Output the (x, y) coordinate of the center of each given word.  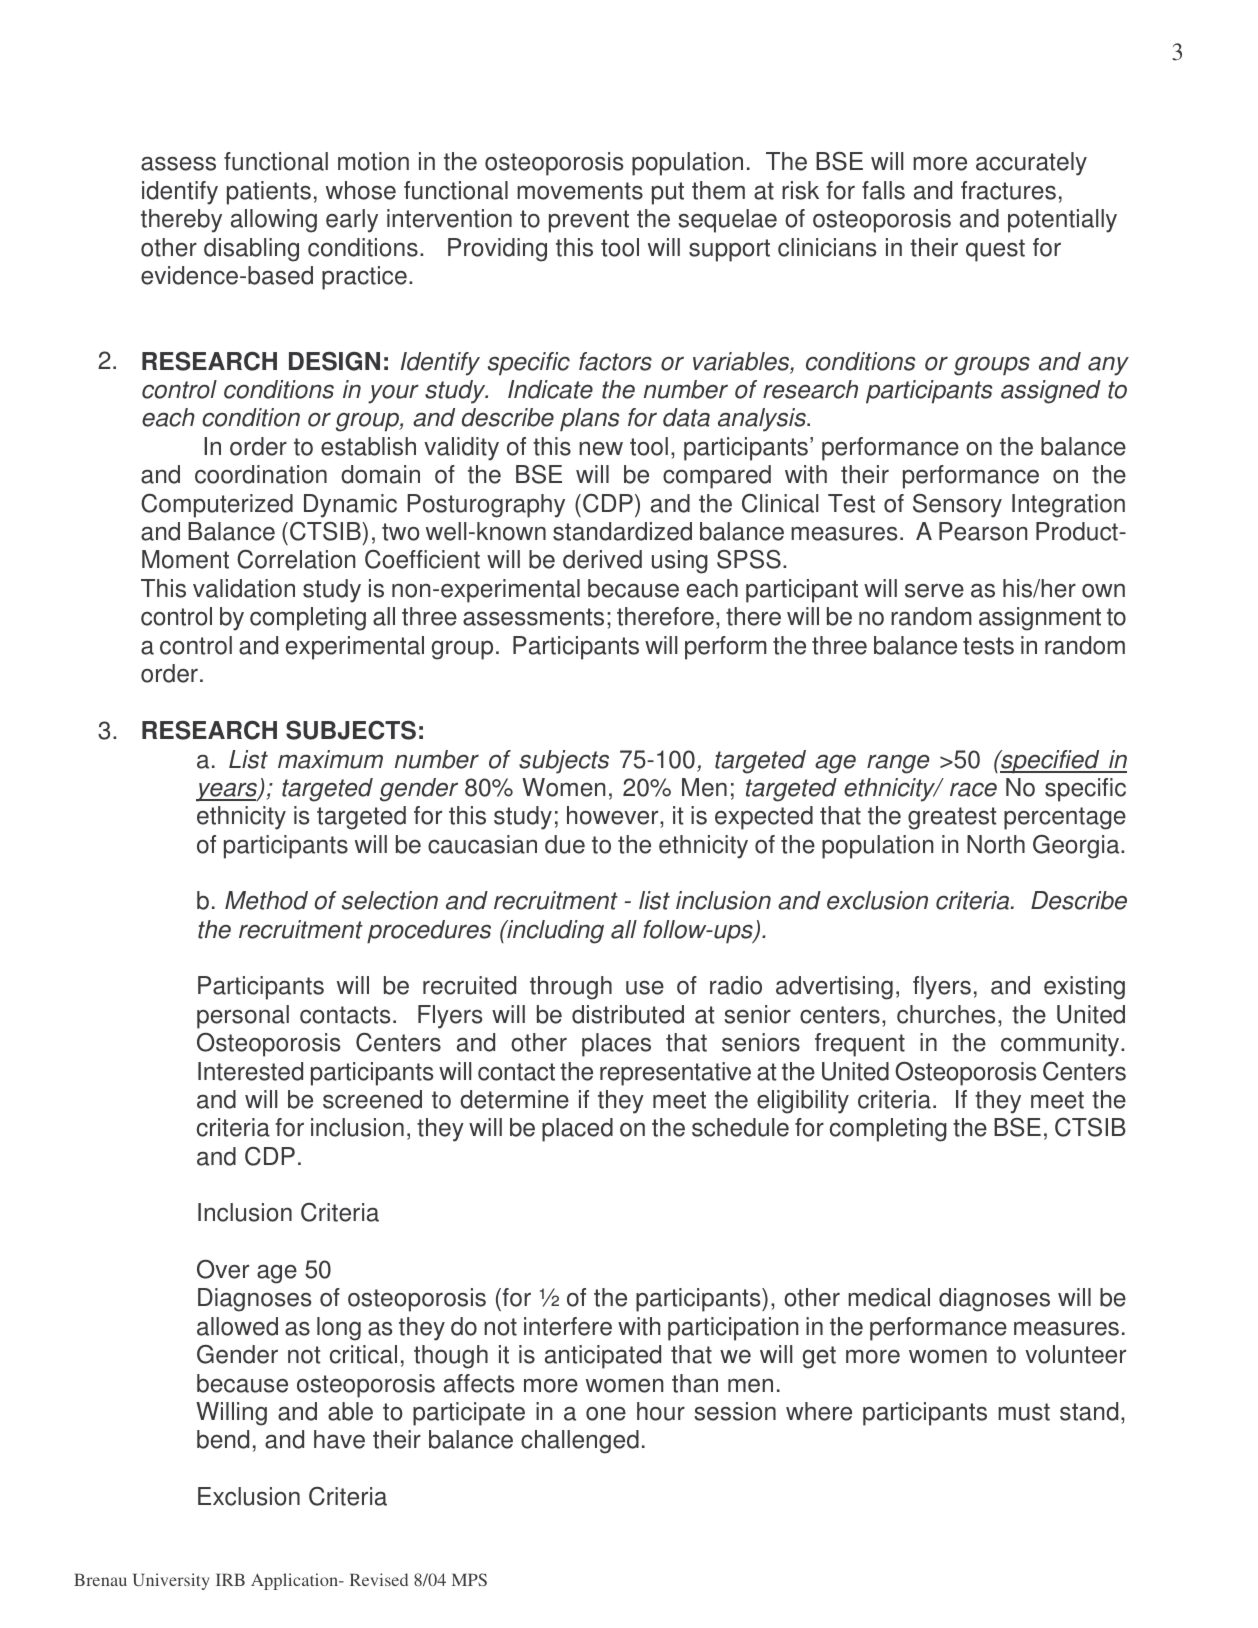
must (1024, 1412)
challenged (580, 1442)
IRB (230, 1579)
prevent (589, 221)
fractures (1008, 190)
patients (269, 193)
